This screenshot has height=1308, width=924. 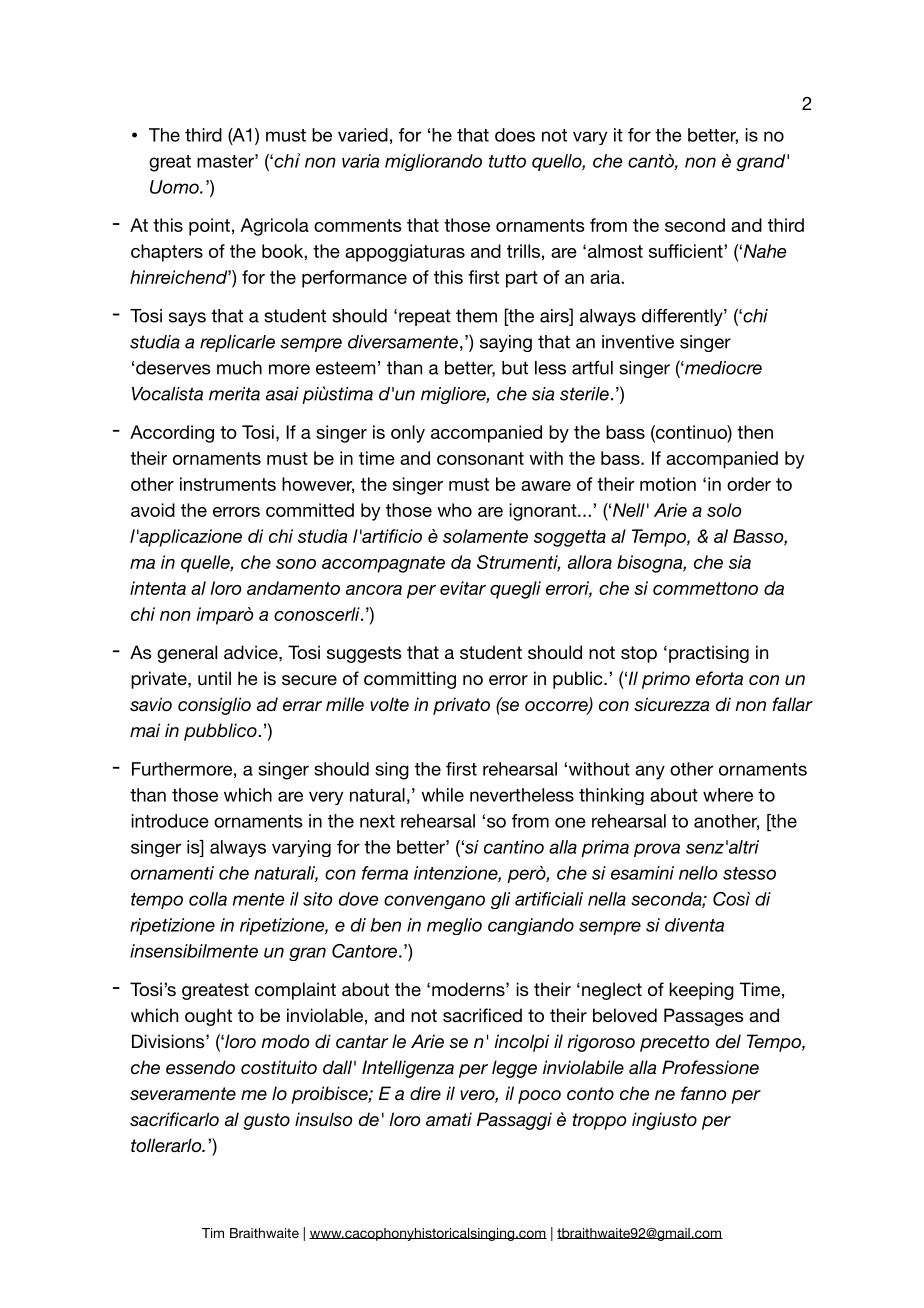 I want to click on introduce, so click(x=170, y=821).
